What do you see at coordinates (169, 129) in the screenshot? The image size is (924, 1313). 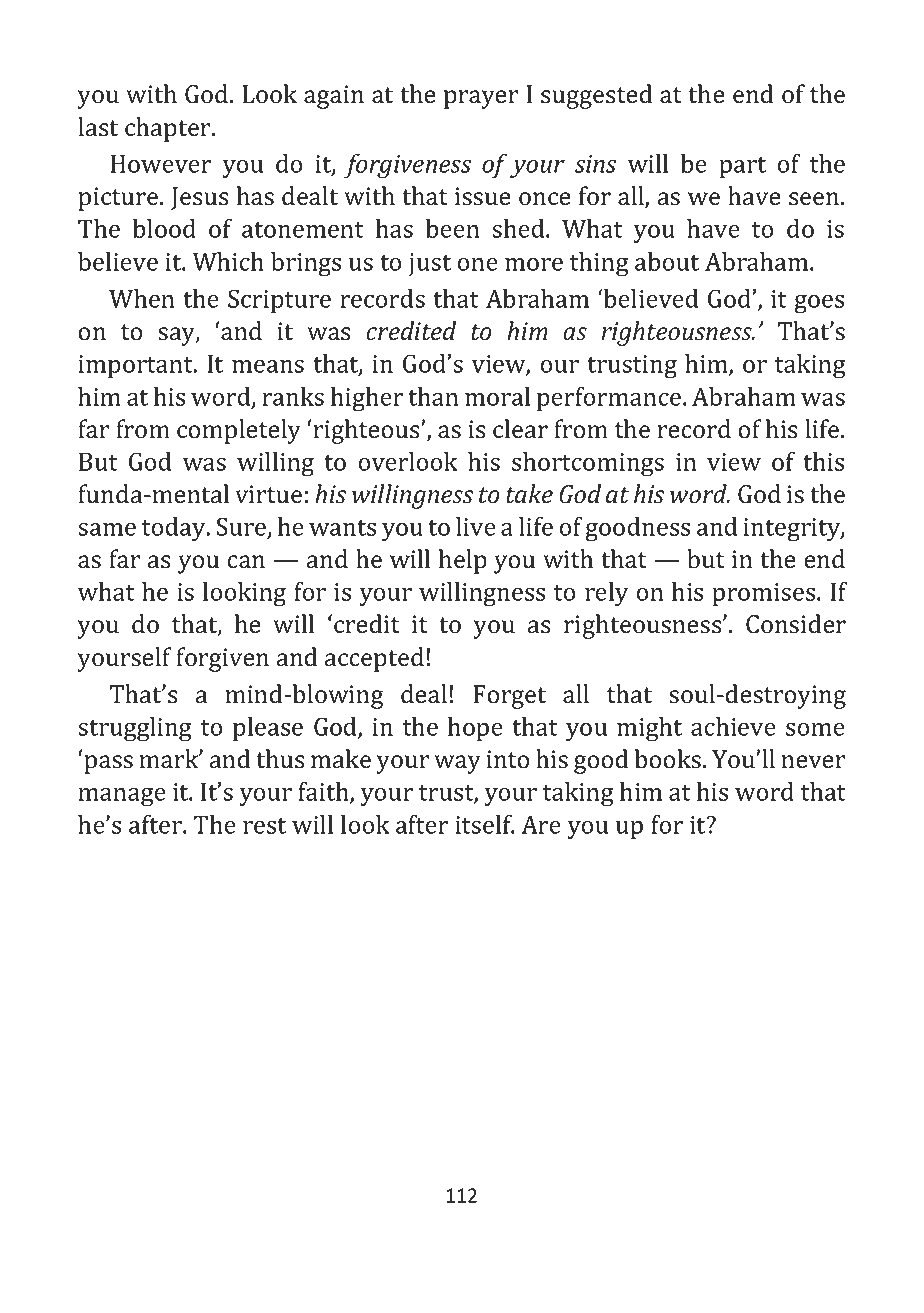 I see `chapter` at bounding box center [169, 129].
